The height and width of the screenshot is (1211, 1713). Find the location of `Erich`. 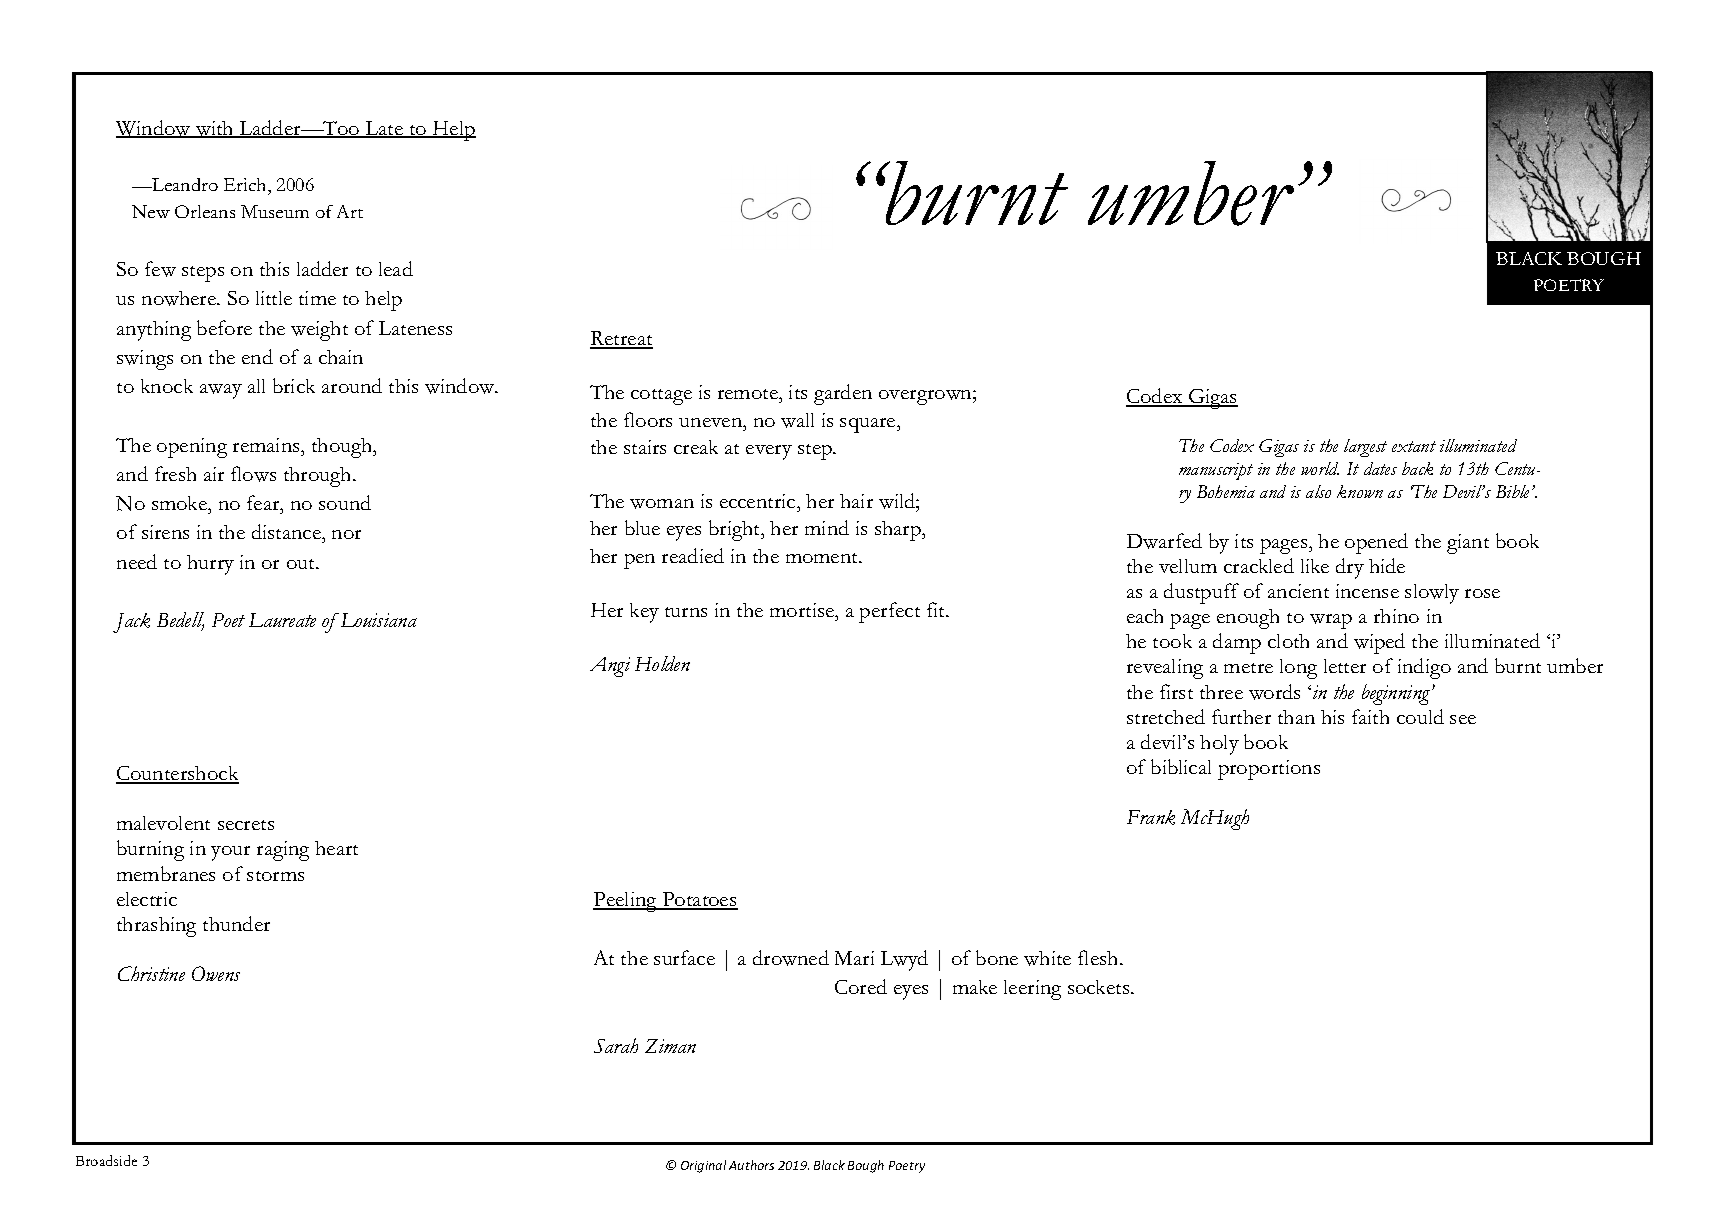

Erich is located at coordinates (246, 186).
